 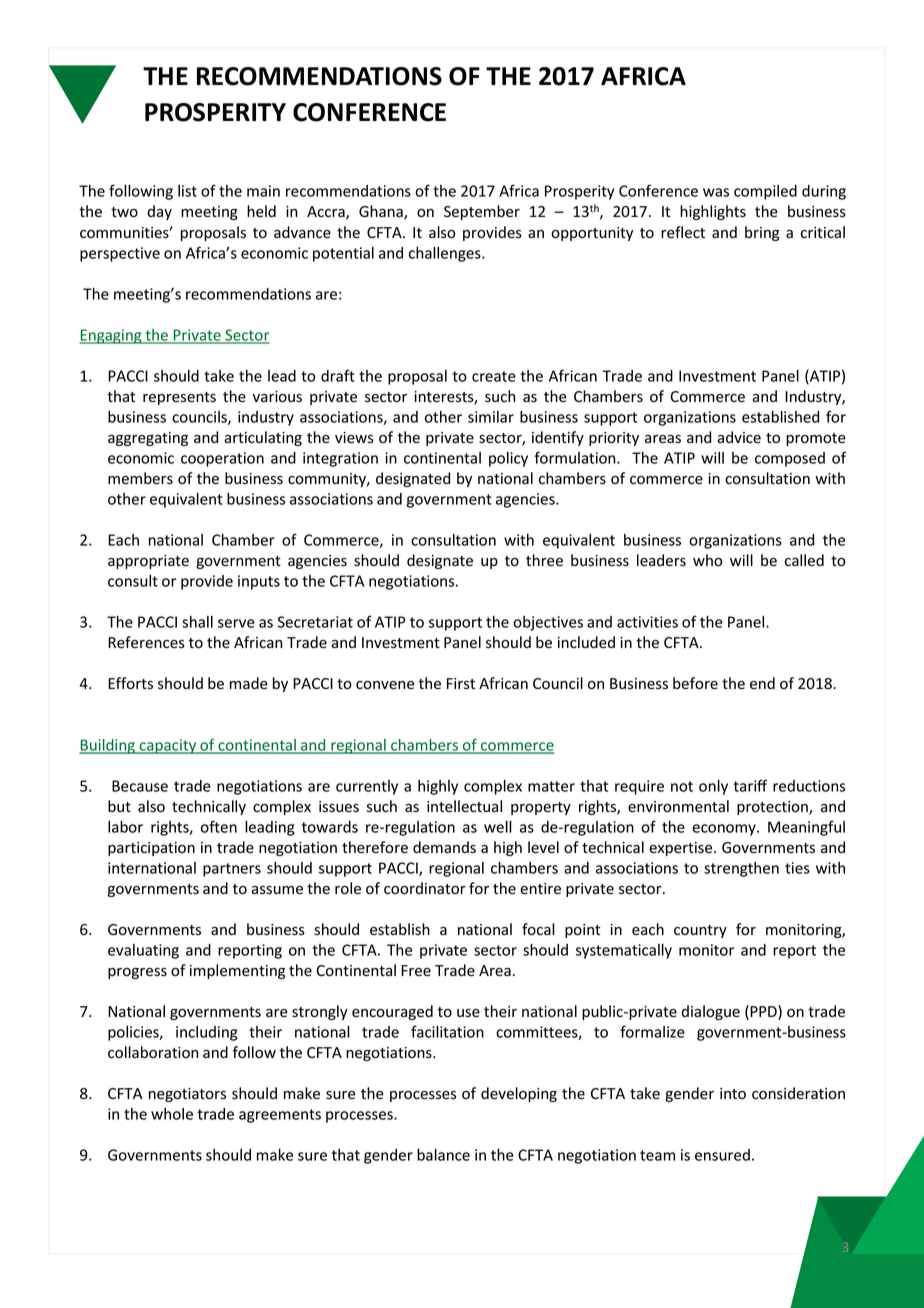 I want to click on bring, so click(x=762, y=233).
